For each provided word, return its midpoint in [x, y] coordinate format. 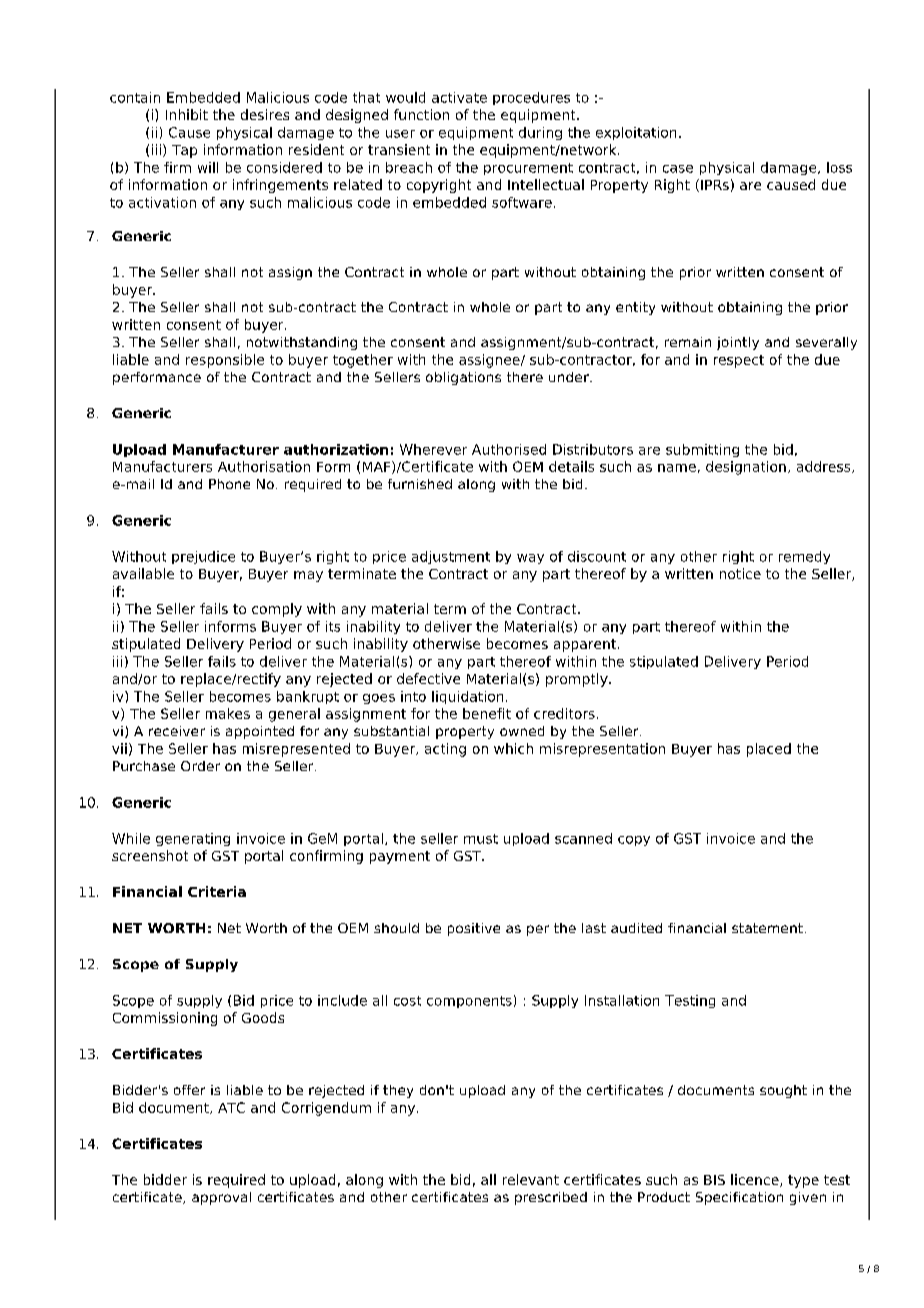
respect [739, 361]
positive [474, 929]
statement [767, 928]
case [678, 169]
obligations [463, 378]
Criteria [217, 891]
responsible [225, 361]
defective [428, 678]
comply [277, 610]
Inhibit [187, 114]
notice [740, 573]
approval [221, 1198]
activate [459, 97]
